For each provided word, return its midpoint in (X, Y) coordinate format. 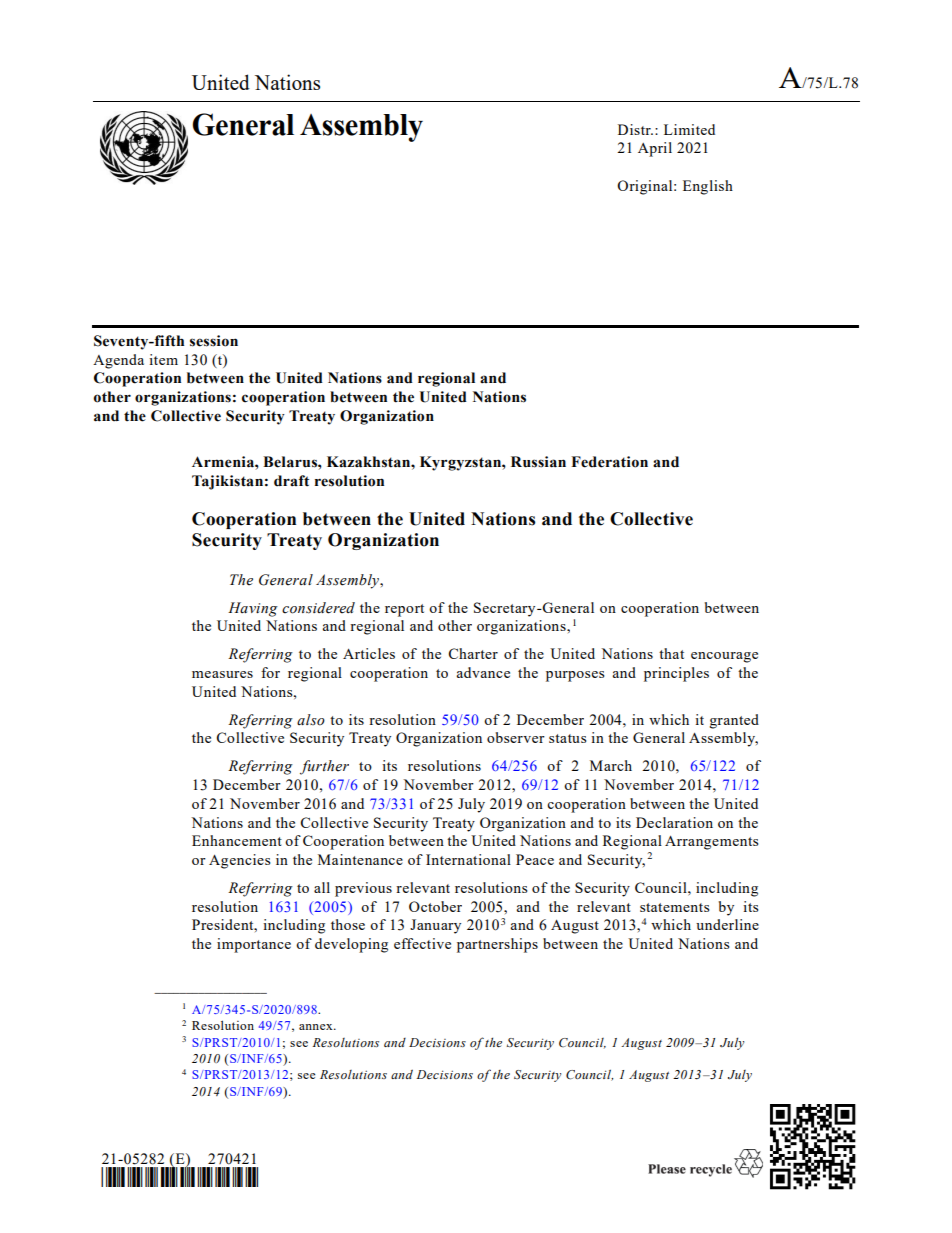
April (655, 149)
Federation (609, 462)
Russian (538, 462)
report (404, 610)
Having (253, 609)
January (435, 926)
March (611, 765)
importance (254, 945)
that (671, 653)
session (214, 341)
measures (222, 674)
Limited (689, 129)
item (163, 359)
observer (516, 737)
